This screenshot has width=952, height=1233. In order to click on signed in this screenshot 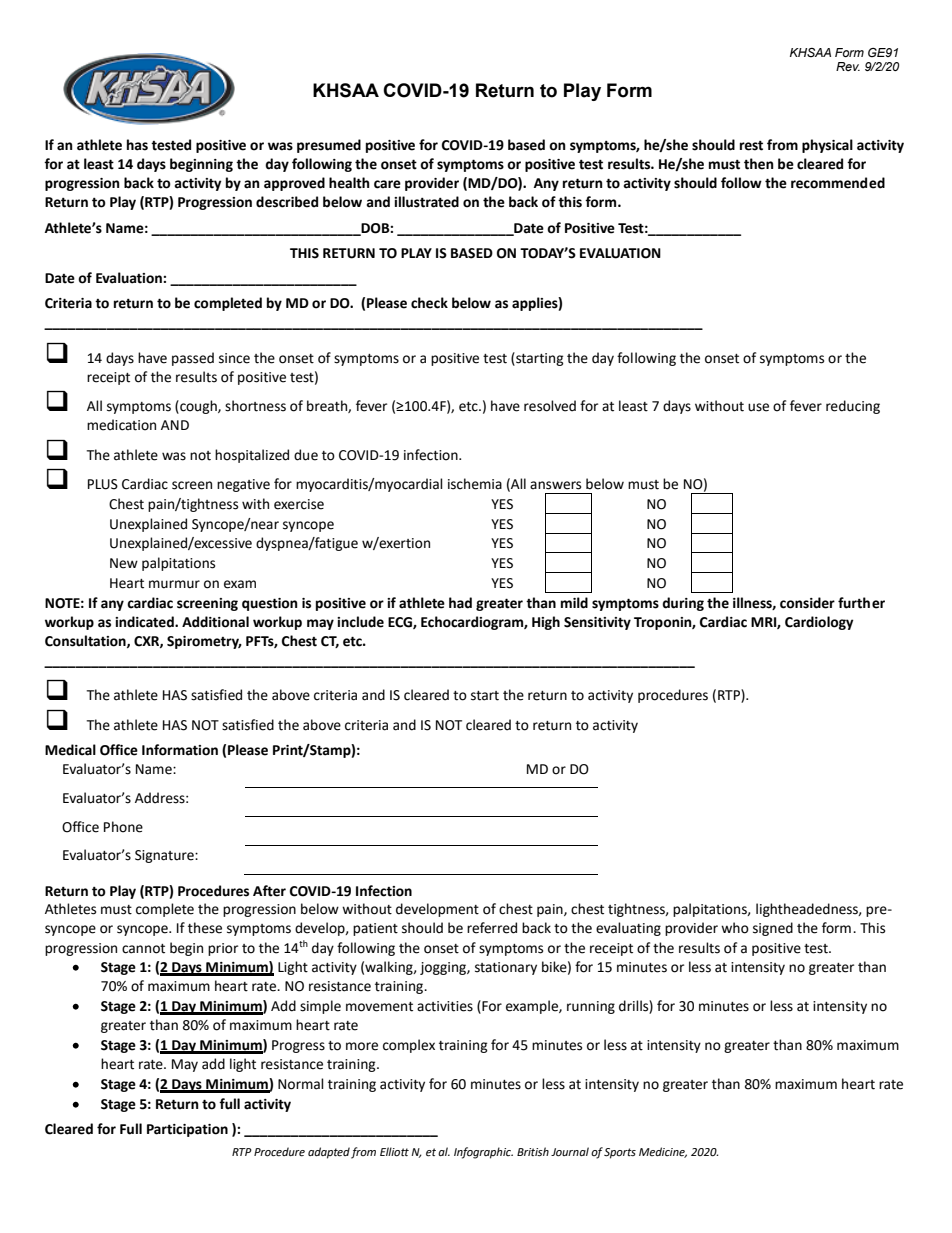, I will do `click(773, 929)`.
